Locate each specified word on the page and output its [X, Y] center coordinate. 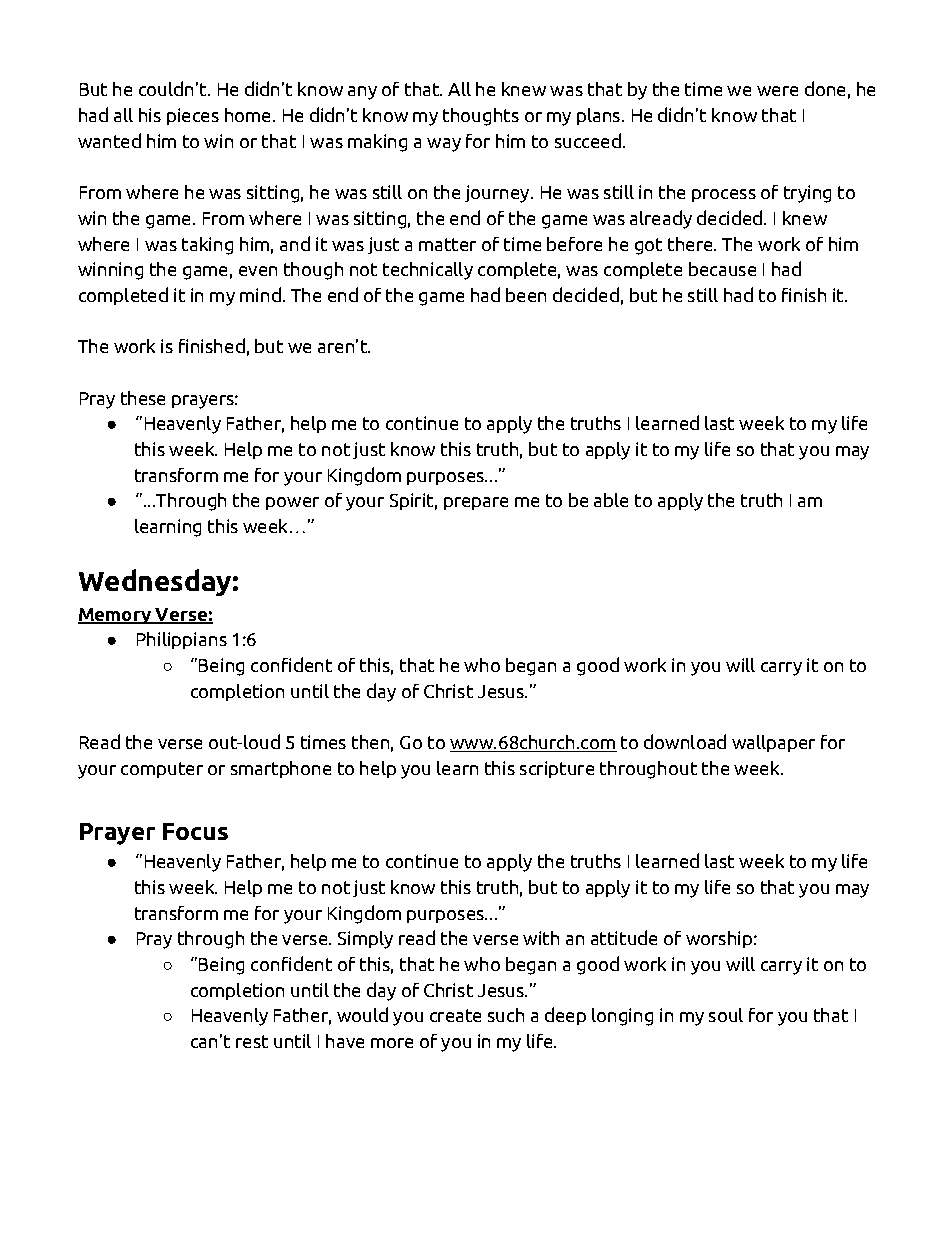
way [444, 145]
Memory [116, 616]
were [777, 91]
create [455, 1015]
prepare [476, 503]
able [611, 500]
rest [252, 1041]
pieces [193, 116]
